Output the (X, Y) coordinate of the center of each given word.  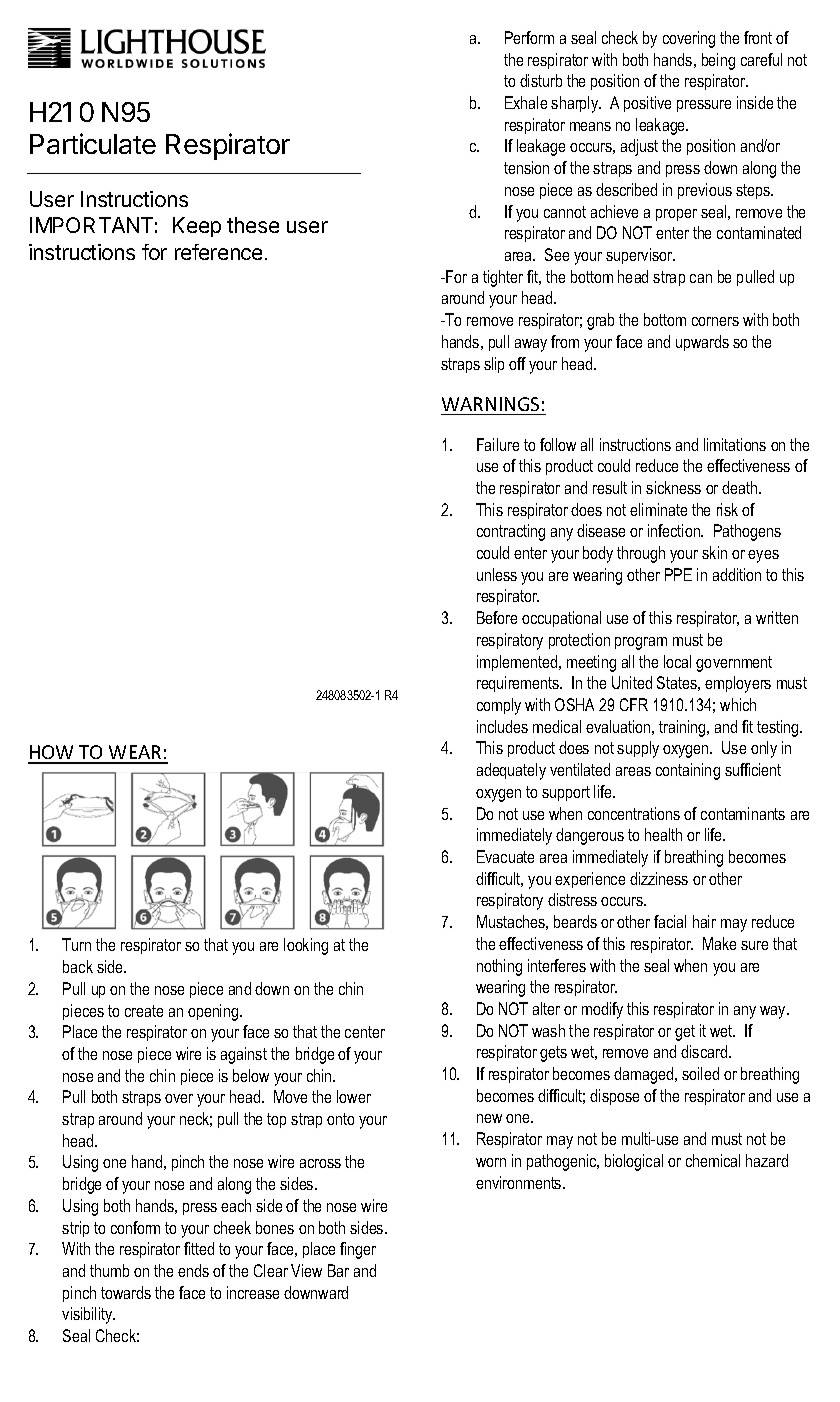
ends (193, 1270)
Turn (76, 944)
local (677, 661)
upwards (702, 343)
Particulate (93, 143)
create (144, 1011)
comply (499, 706)
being (718, 61)
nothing (499, 967)
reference (218, 252)
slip (494, 365)
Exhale (526, 102)
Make (719, 943)
